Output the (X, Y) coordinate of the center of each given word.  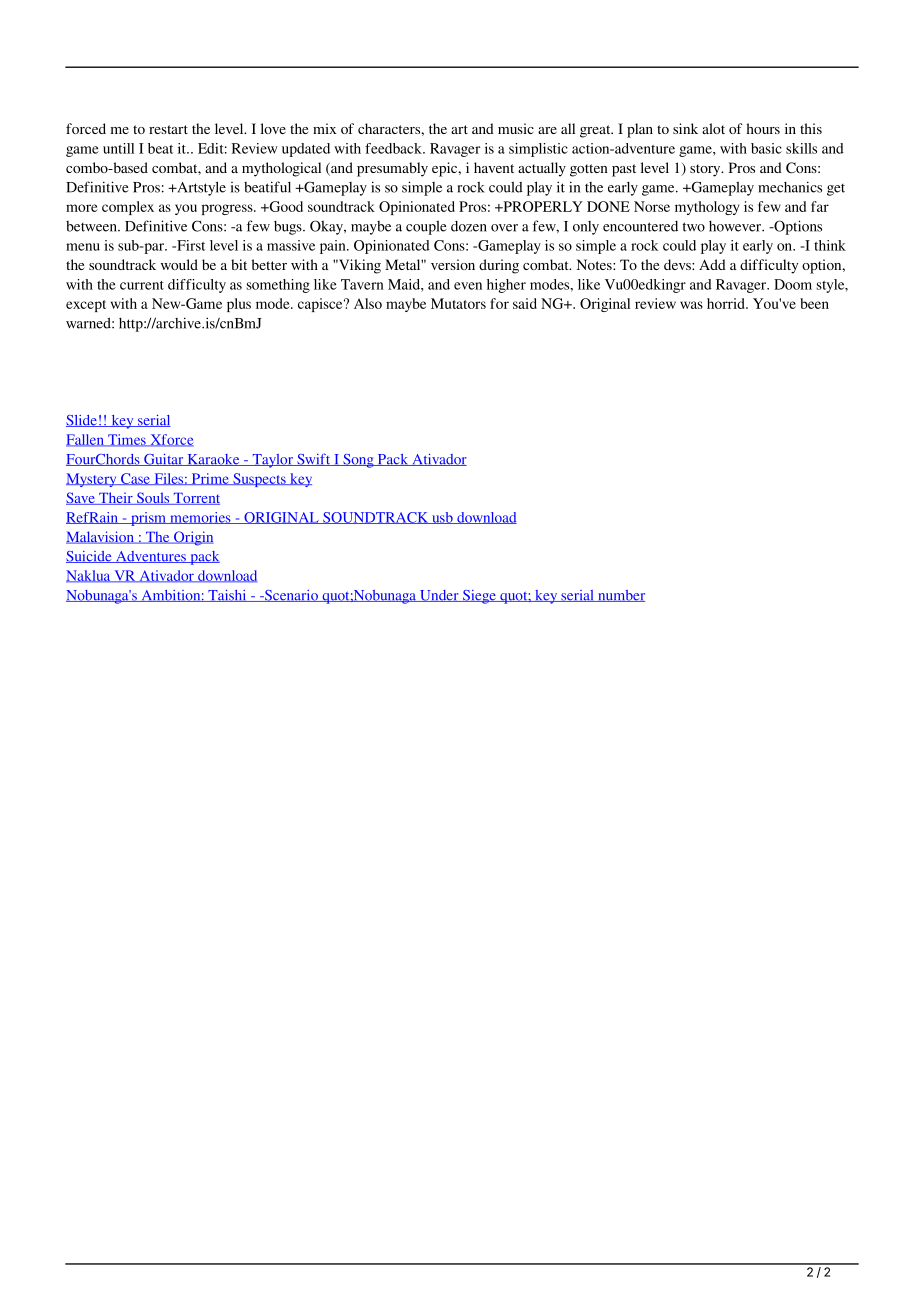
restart (168, 129)
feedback (394, 148)
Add (712, 264)
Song (358, 461)
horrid (727, 303)
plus (239, 305)
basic (766, 148)
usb (442, 518)
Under (439, 596)
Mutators (458, 303)
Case (135, 479)
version (453, 264)
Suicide (90, 557)
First (190, 245)
